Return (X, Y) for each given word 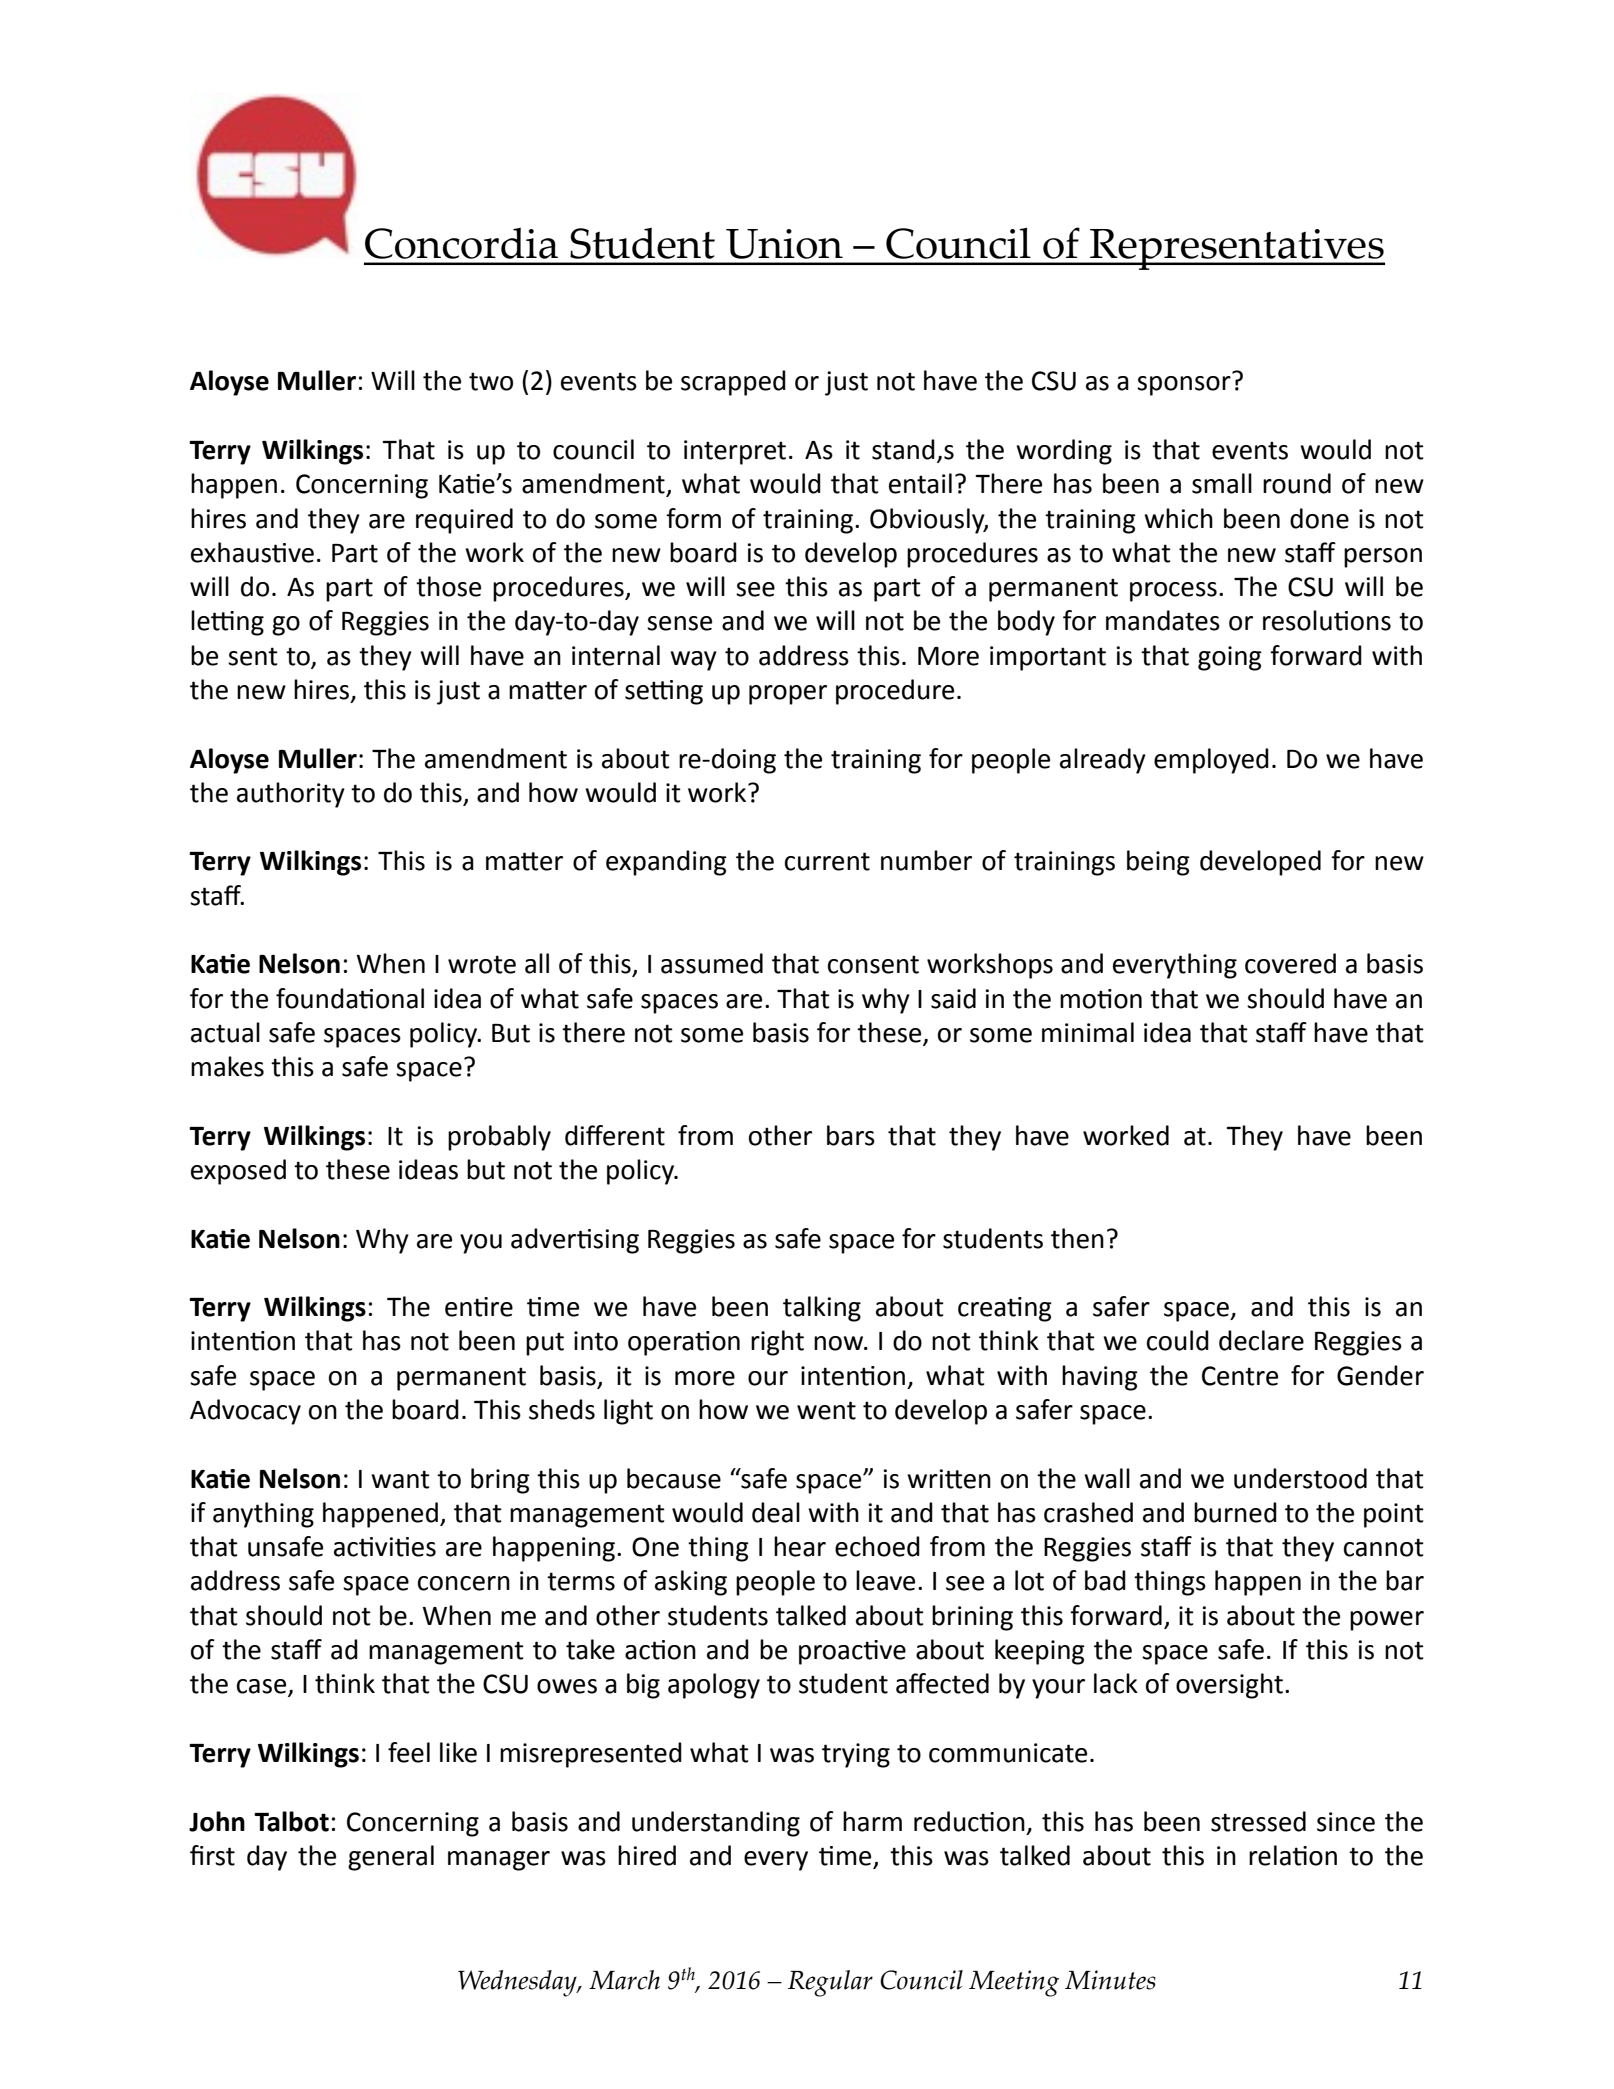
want (400, 1479)
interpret (735, 452)
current (827, 861)
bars (851, 1135)
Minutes (1110, 1980)
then (1077, 1238)
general (391, 1858)
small (1222, 483)
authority (291, 795)
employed (1211, 761)
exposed (238, 1172)
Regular (830, 1983)
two (491, 381)
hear (800, 1546)
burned (1235, 1512)
